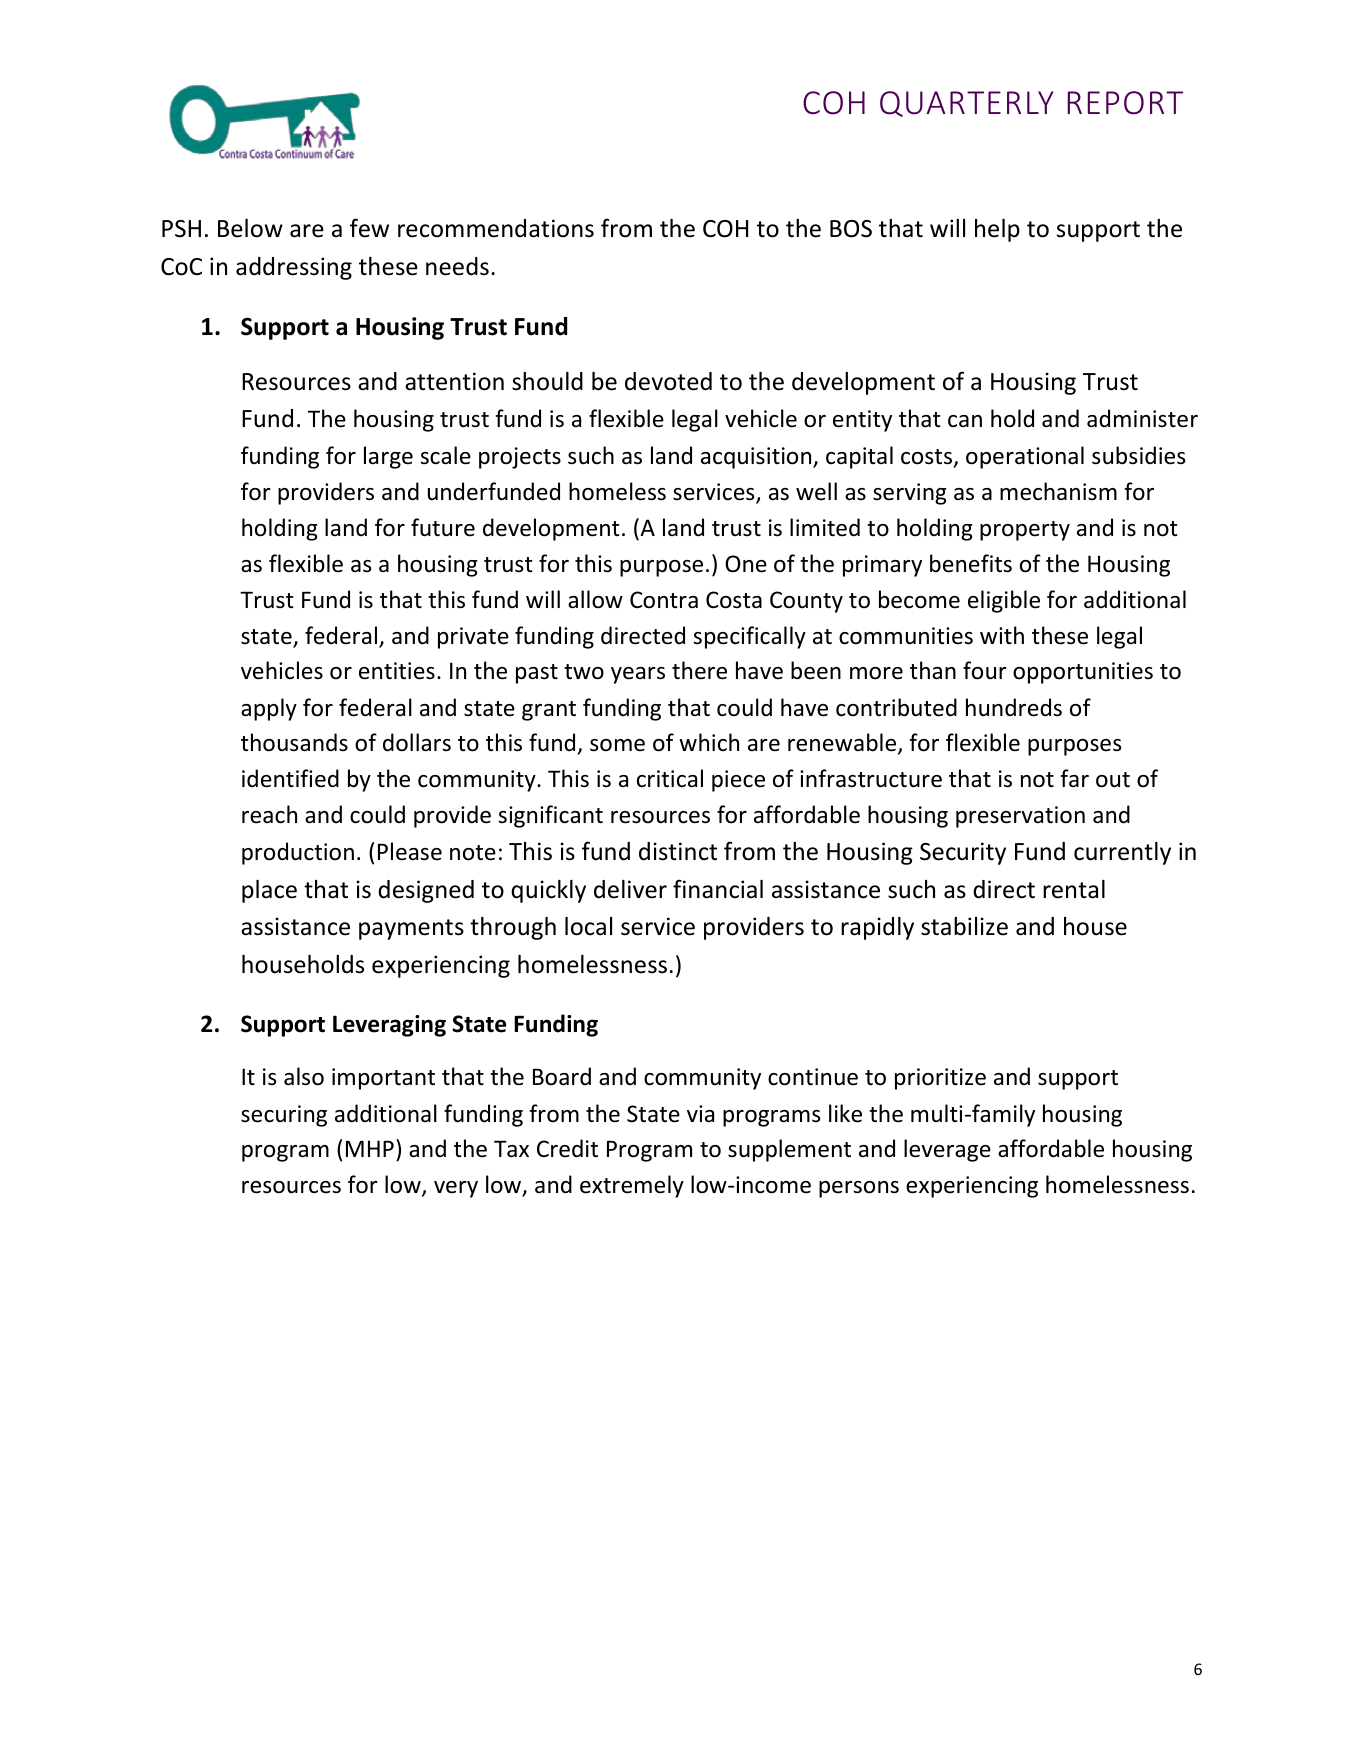 This page has height=1764, width=1363. I want to click on securing, so click(284, 1116).
